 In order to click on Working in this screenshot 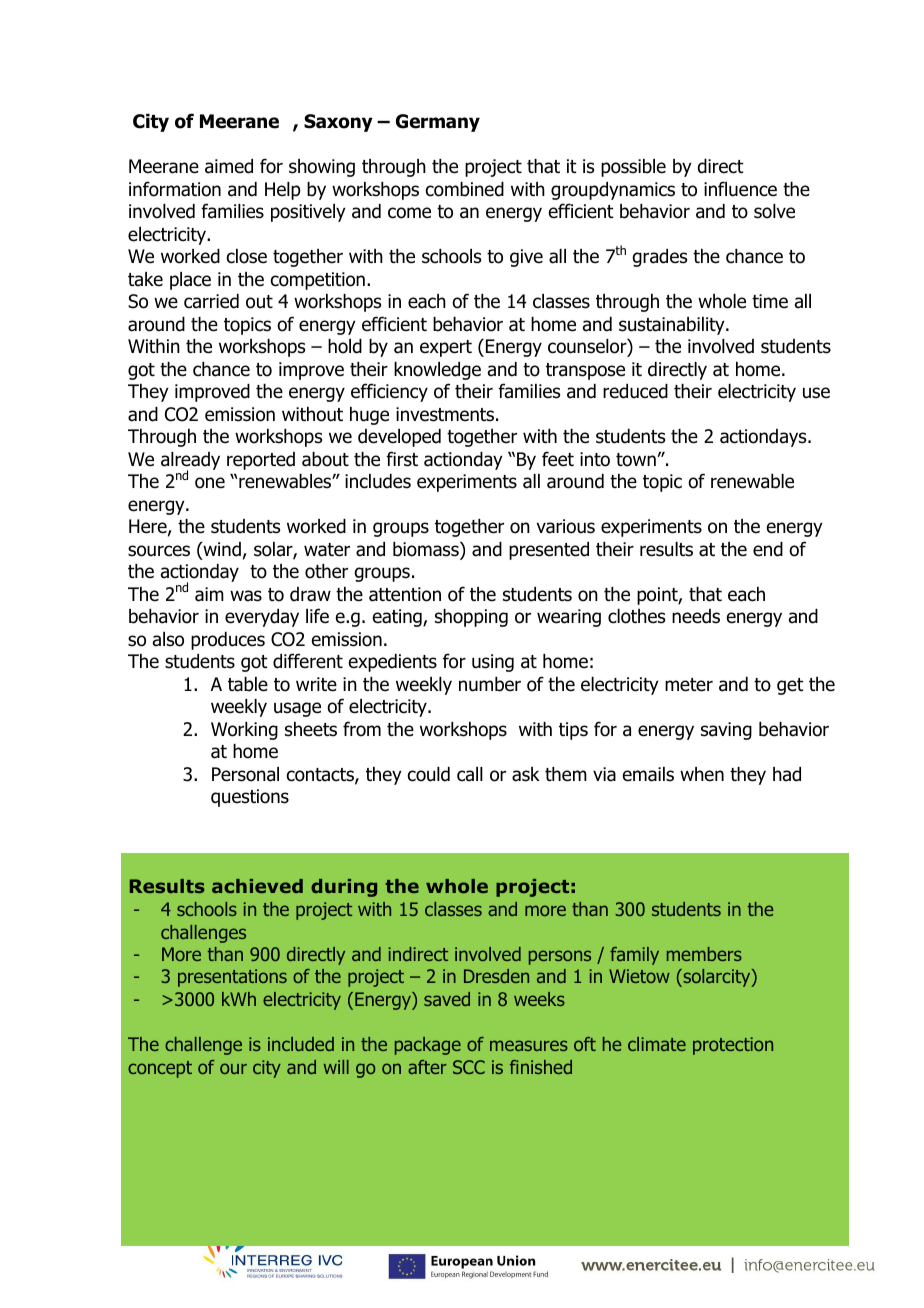, I will do `click(244, 731)`.
